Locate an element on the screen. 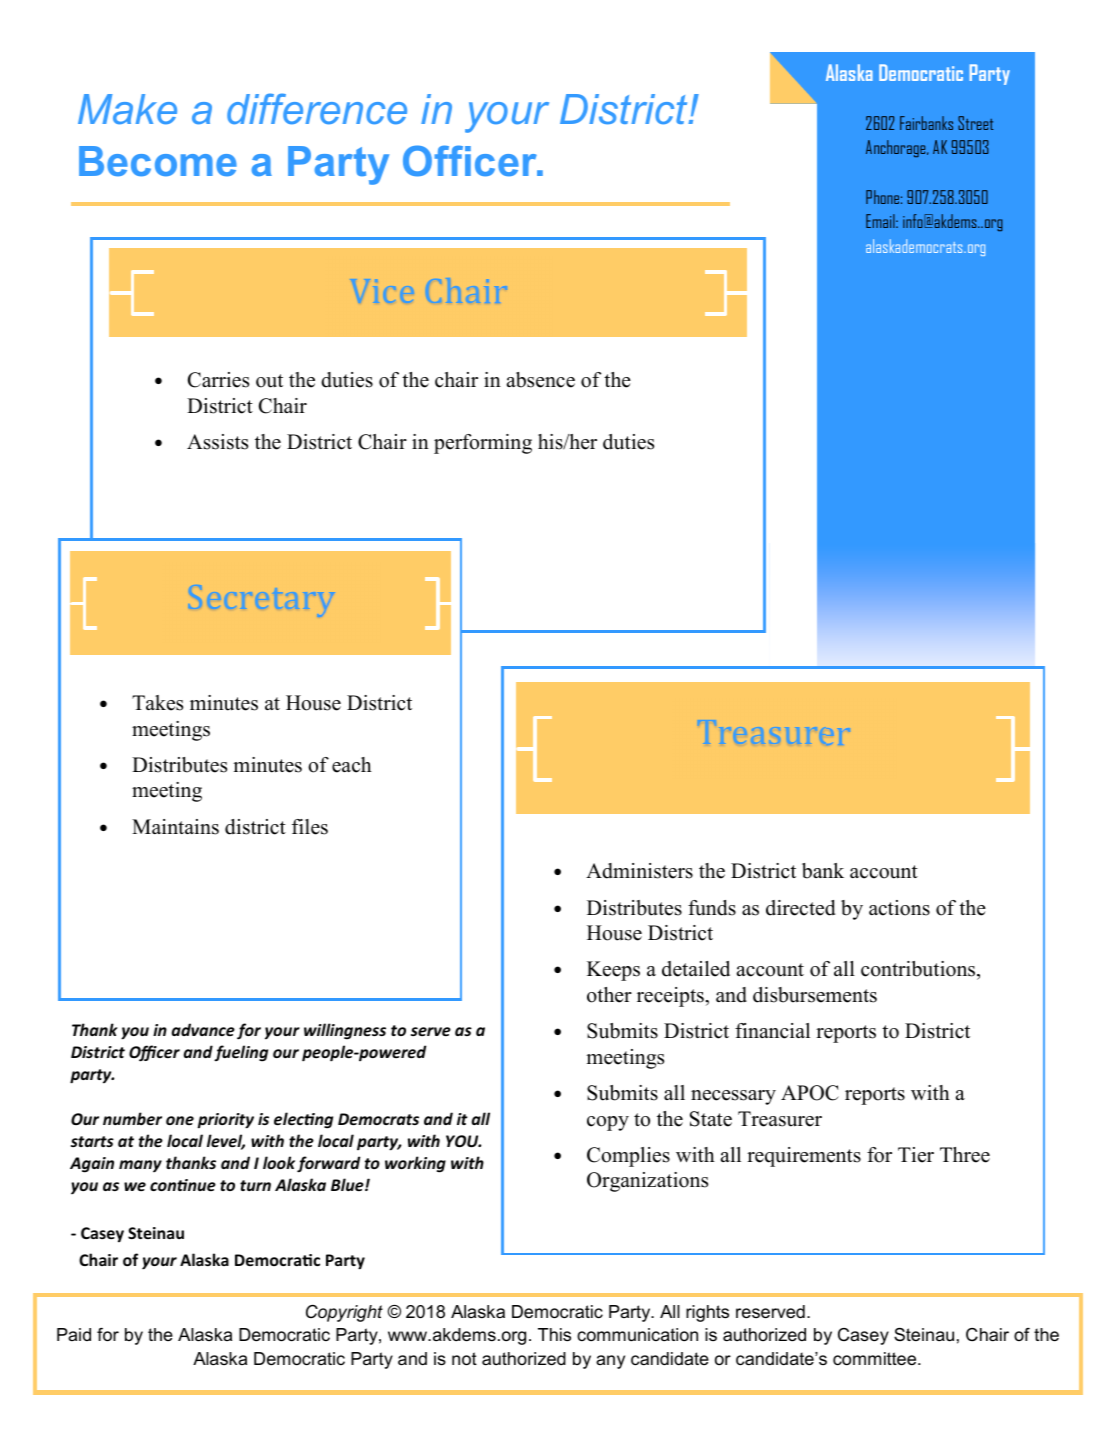 This screenshot has width=1114, height=1442. performing is located at coordinates (483, 444).
